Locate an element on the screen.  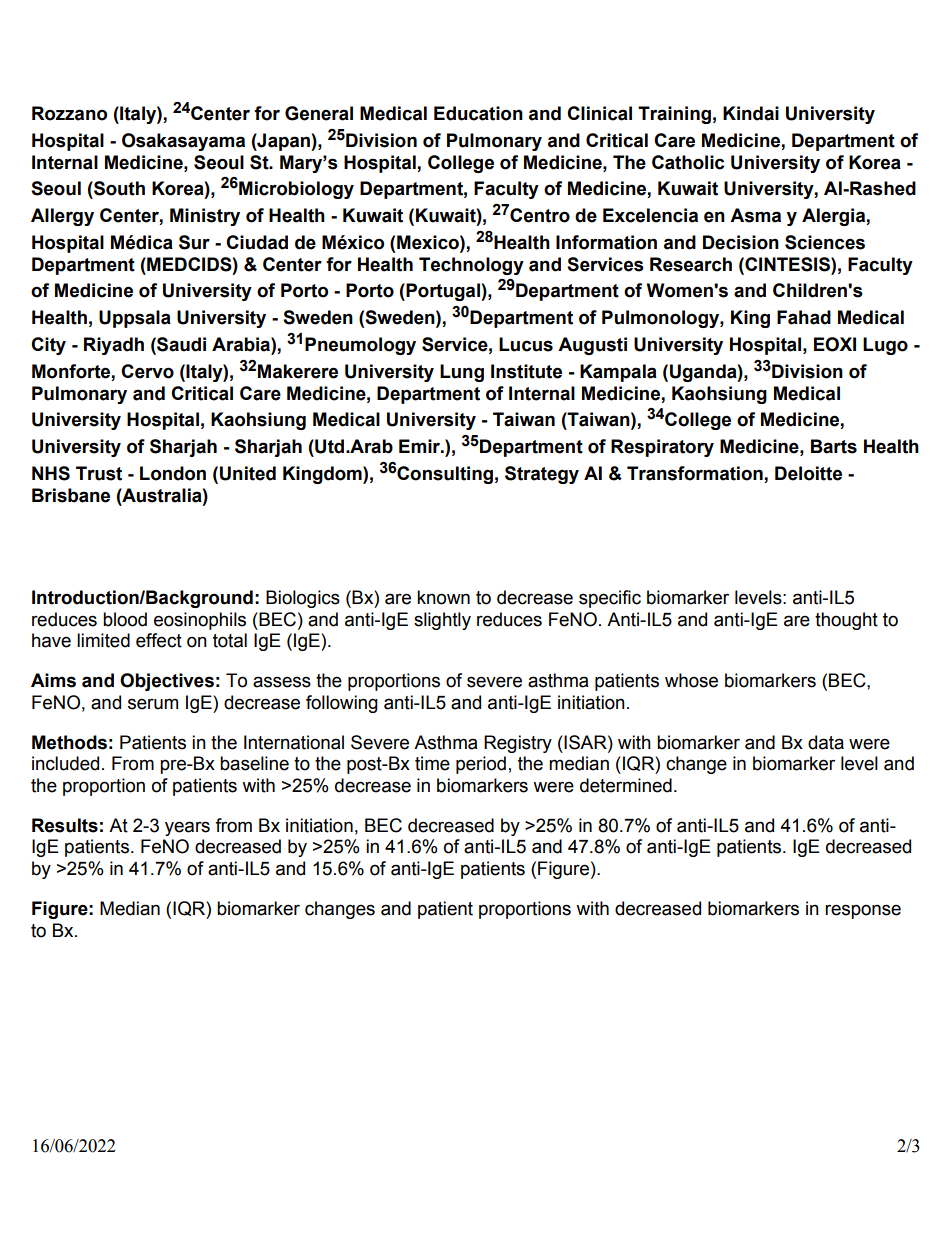
years is located at coordinates (187, 828).
